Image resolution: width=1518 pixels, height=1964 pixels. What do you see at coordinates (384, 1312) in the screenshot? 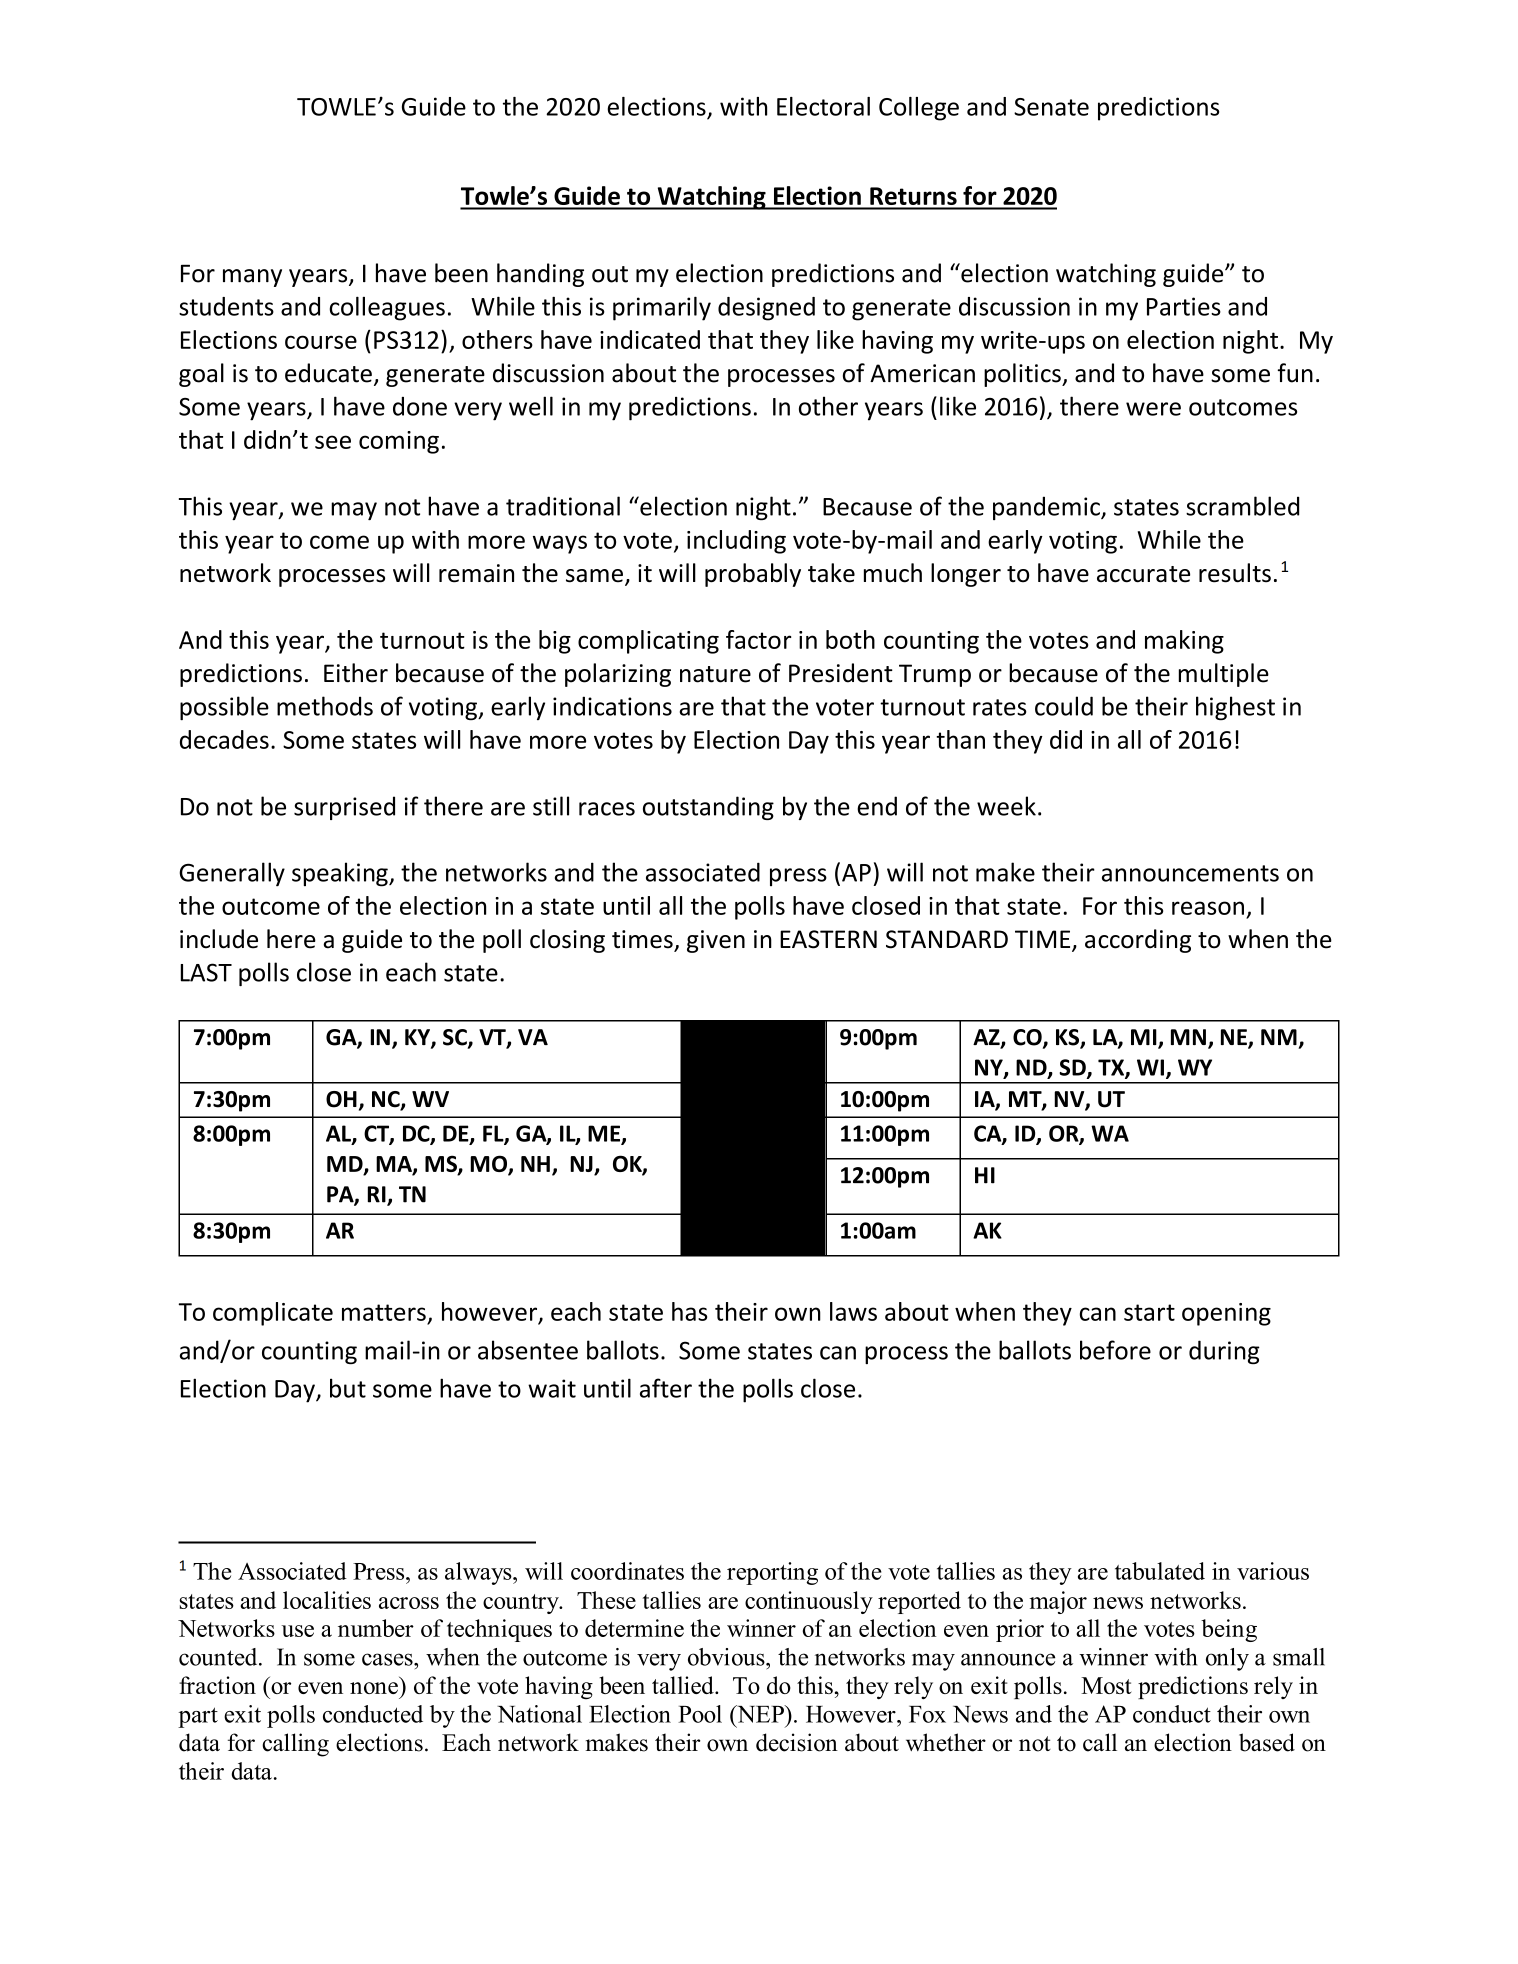
I see `matters` at bounding box center [384, 1312].
